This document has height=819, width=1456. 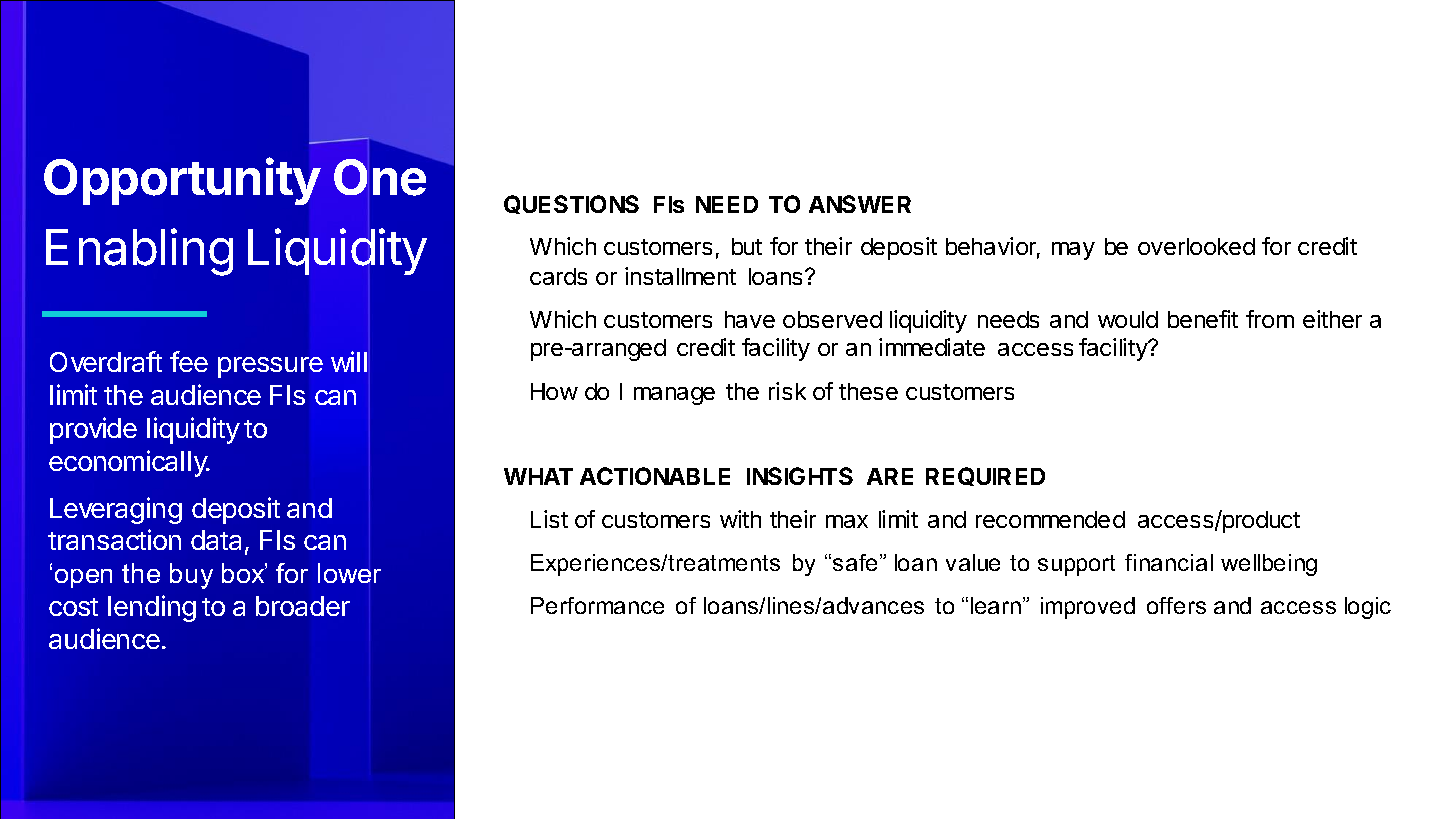 What do you see at coordinates (750, 319) in the document?
I see `have` at bounding box center [750, 319].
